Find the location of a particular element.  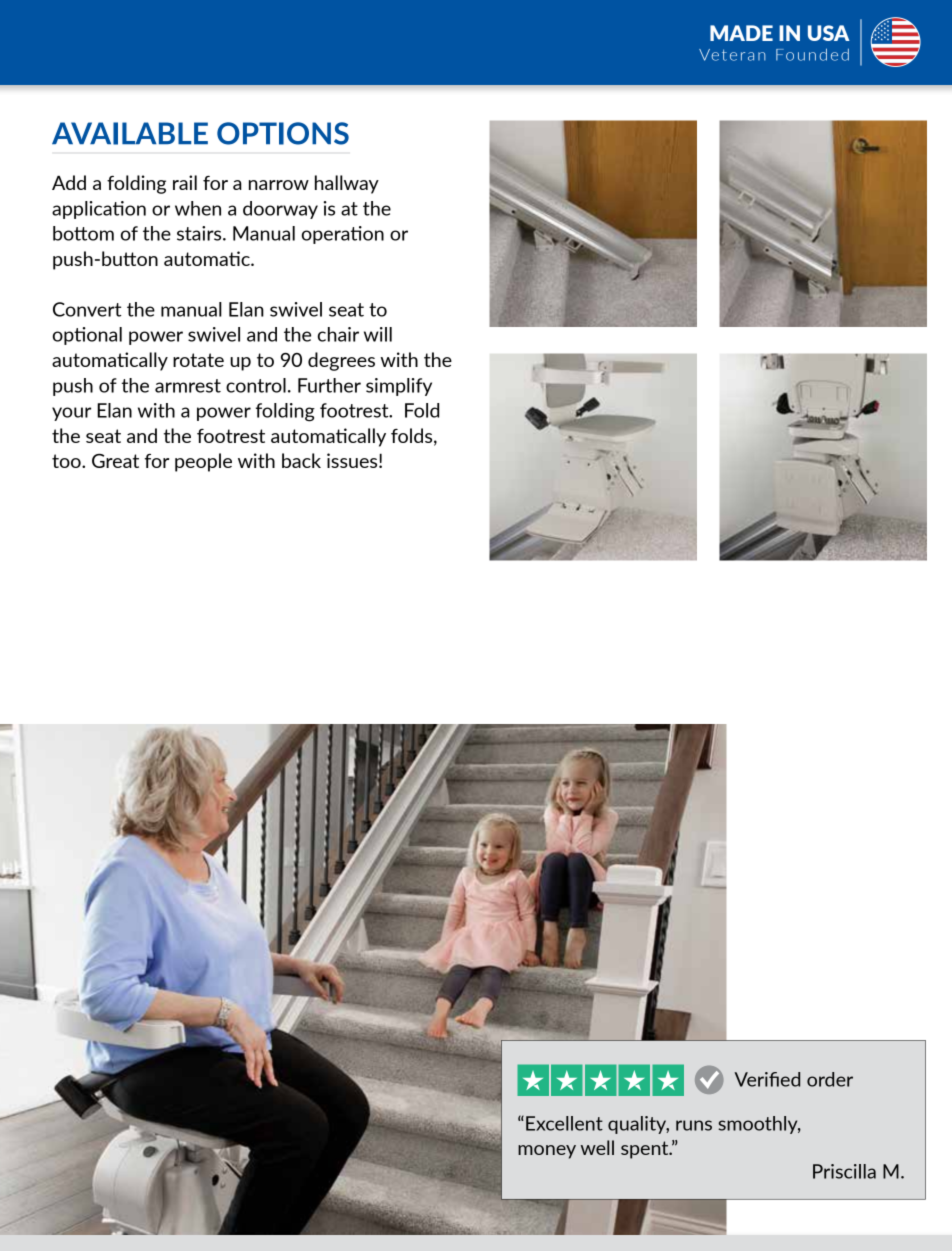

runs is located at coordinates (694, 1125).
